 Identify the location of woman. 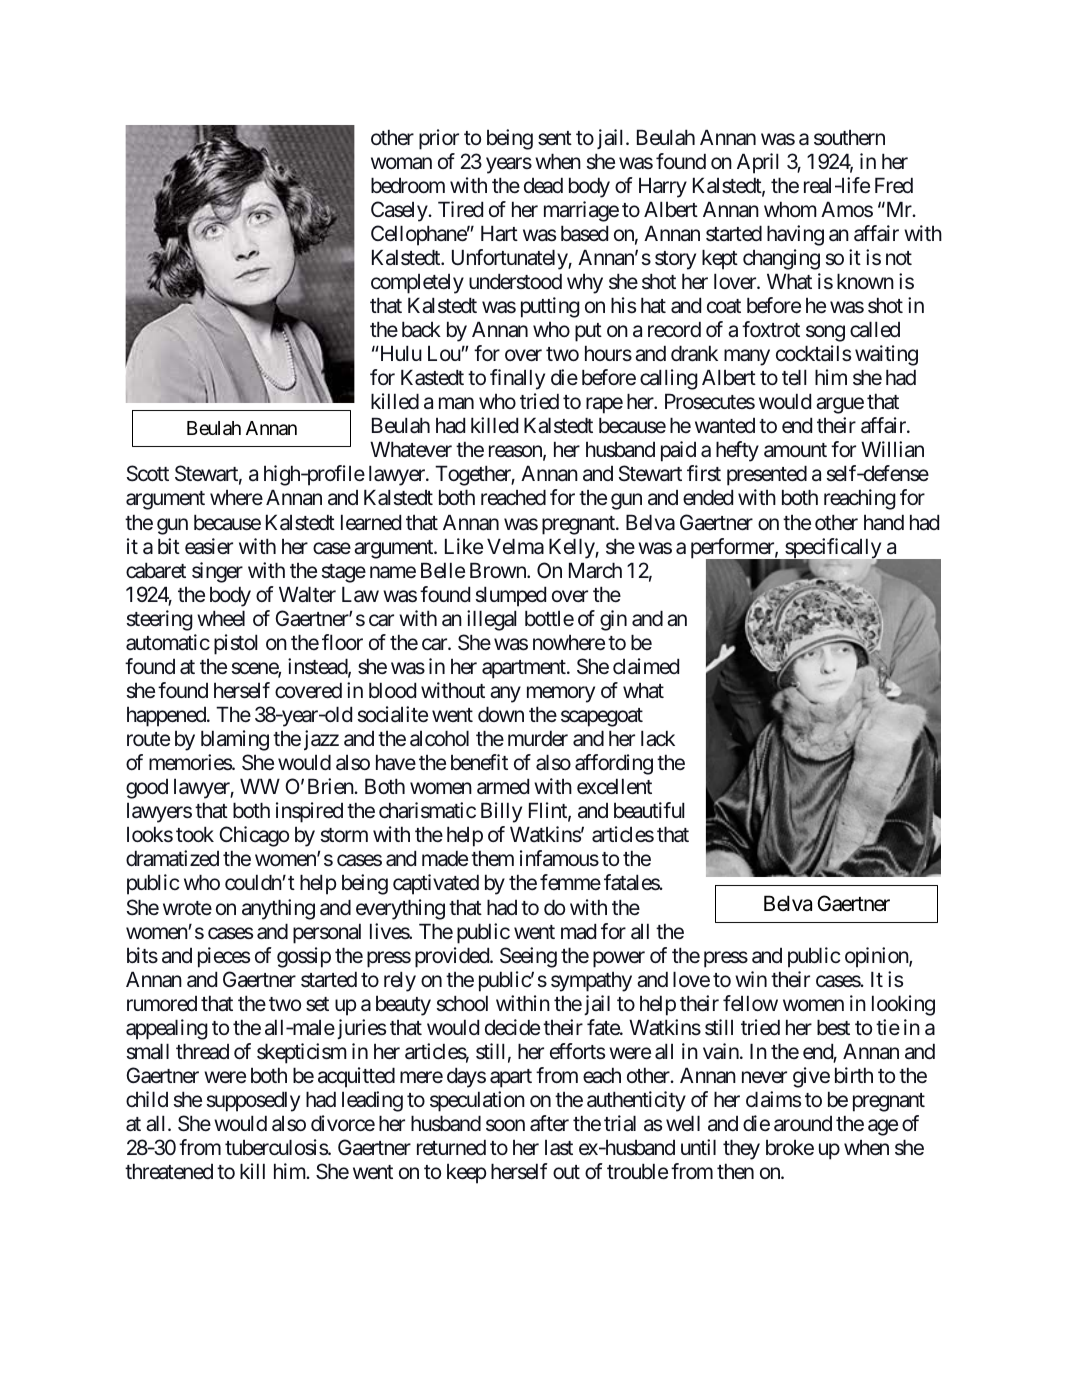
(401, 163).
